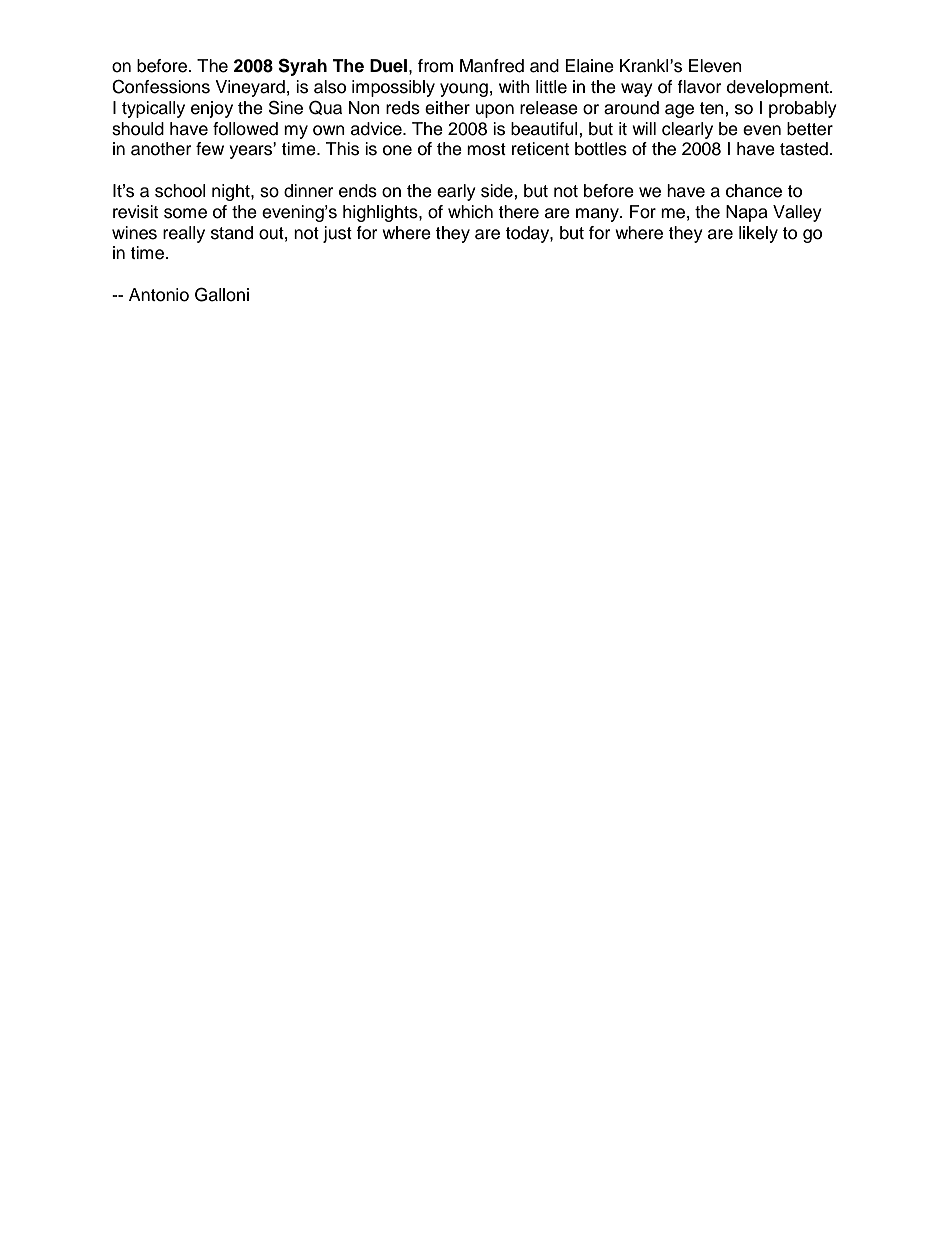  Describe the element at coordinates (699, 87) in the page. I see `flavor` at that location.
